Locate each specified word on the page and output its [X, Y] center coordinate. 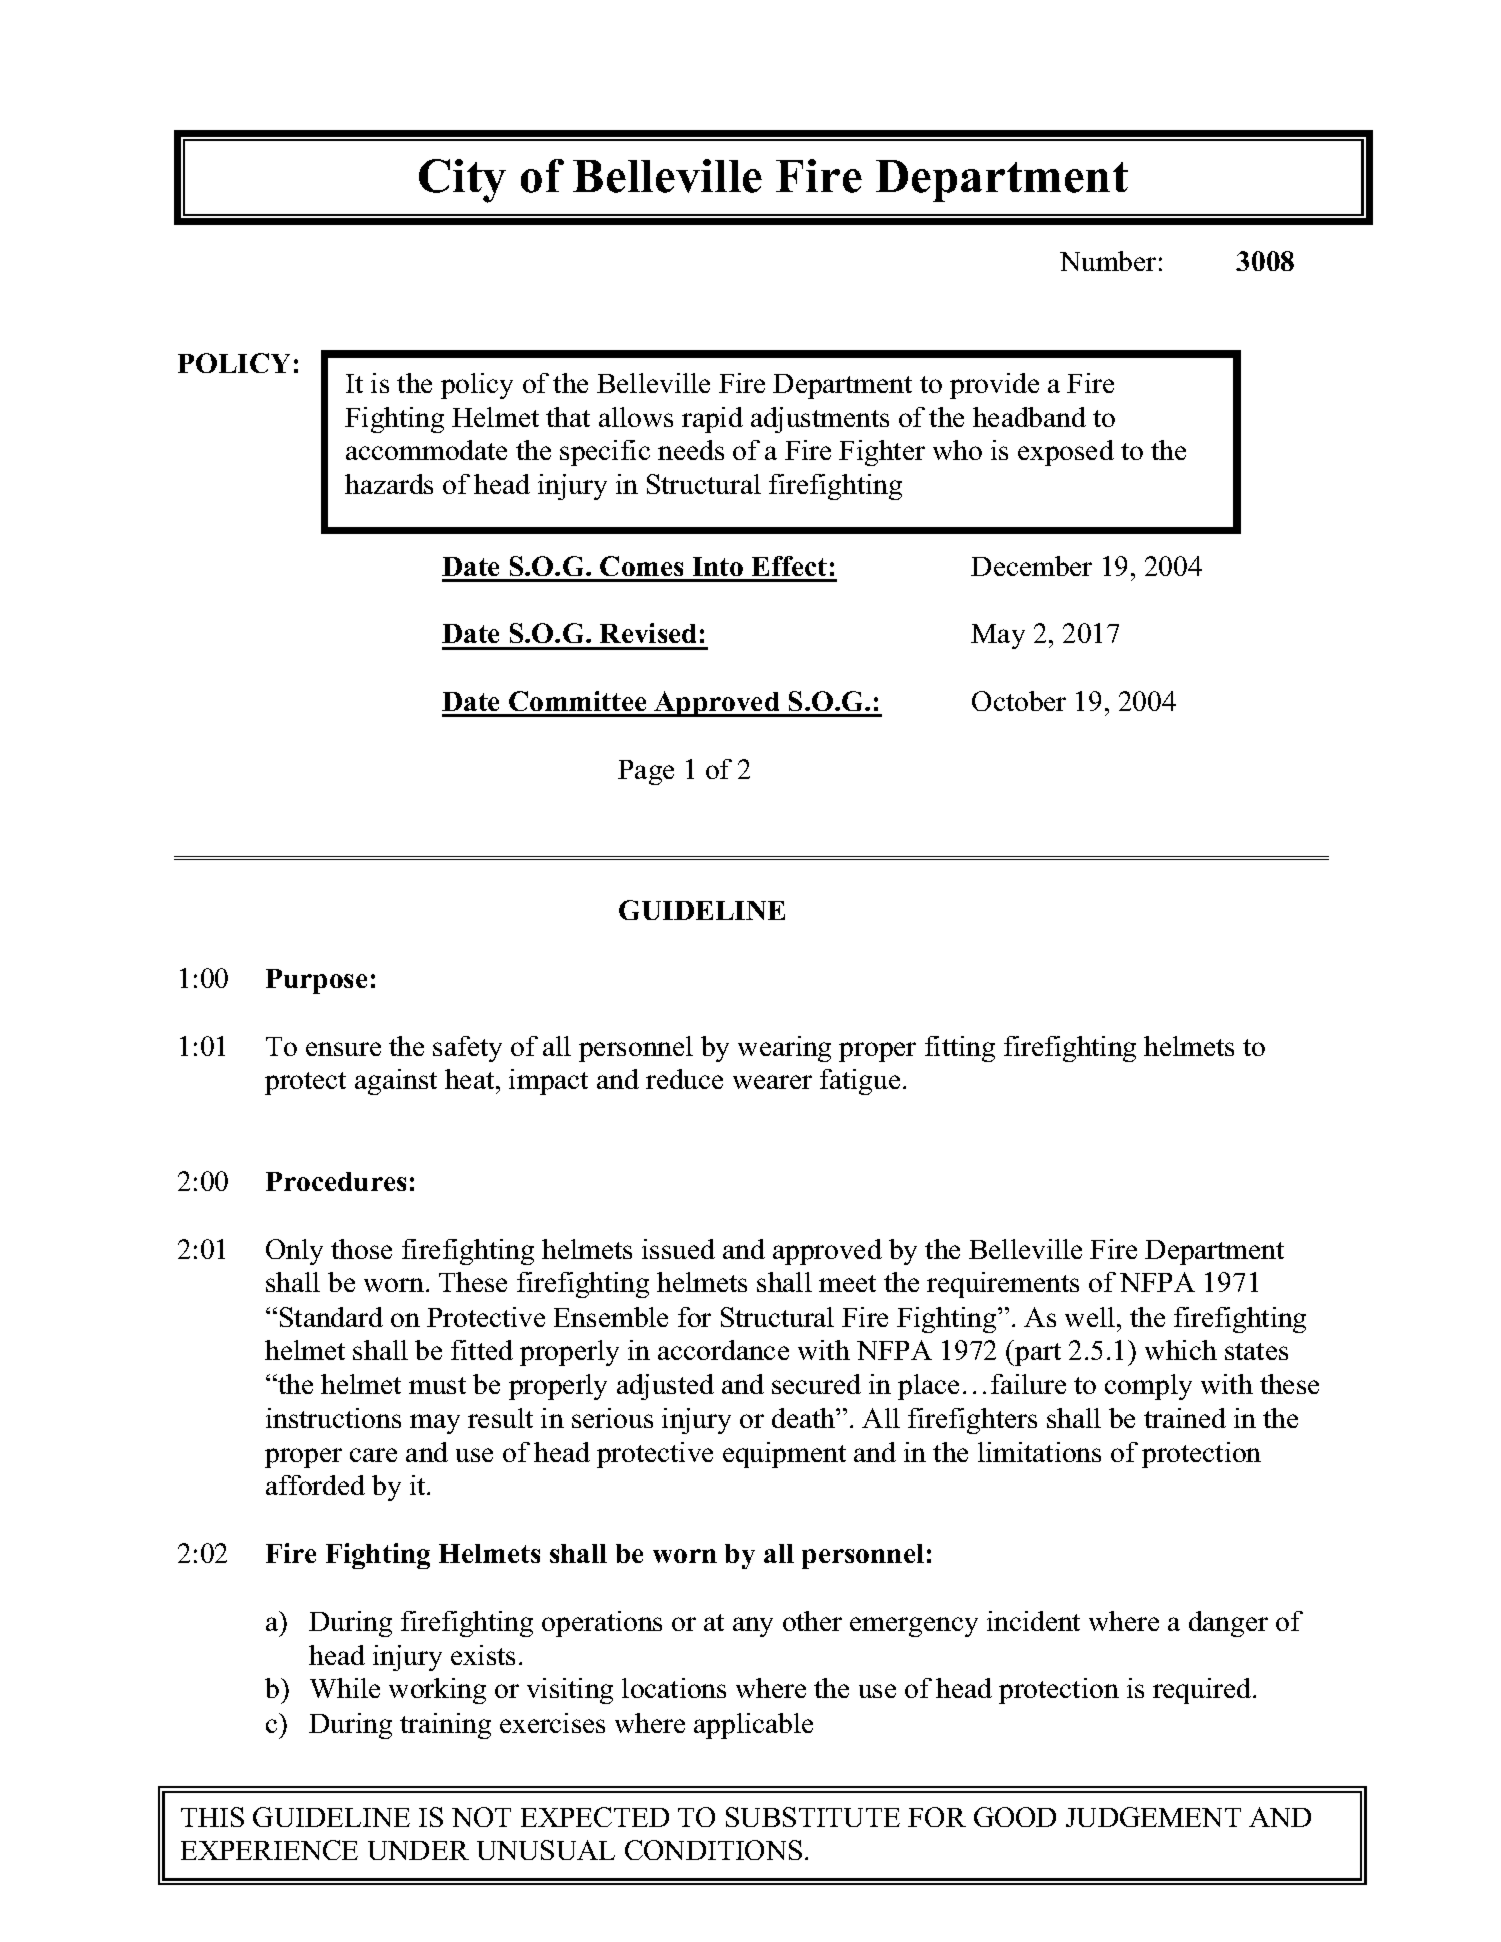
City [462, 181]
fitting [960, 1049]
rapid [712, 420]
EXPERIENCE [269, 1850]
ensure [343, 1049]
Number [1108, 261]
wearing [784, 1049]
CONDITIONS [713, 1850]
